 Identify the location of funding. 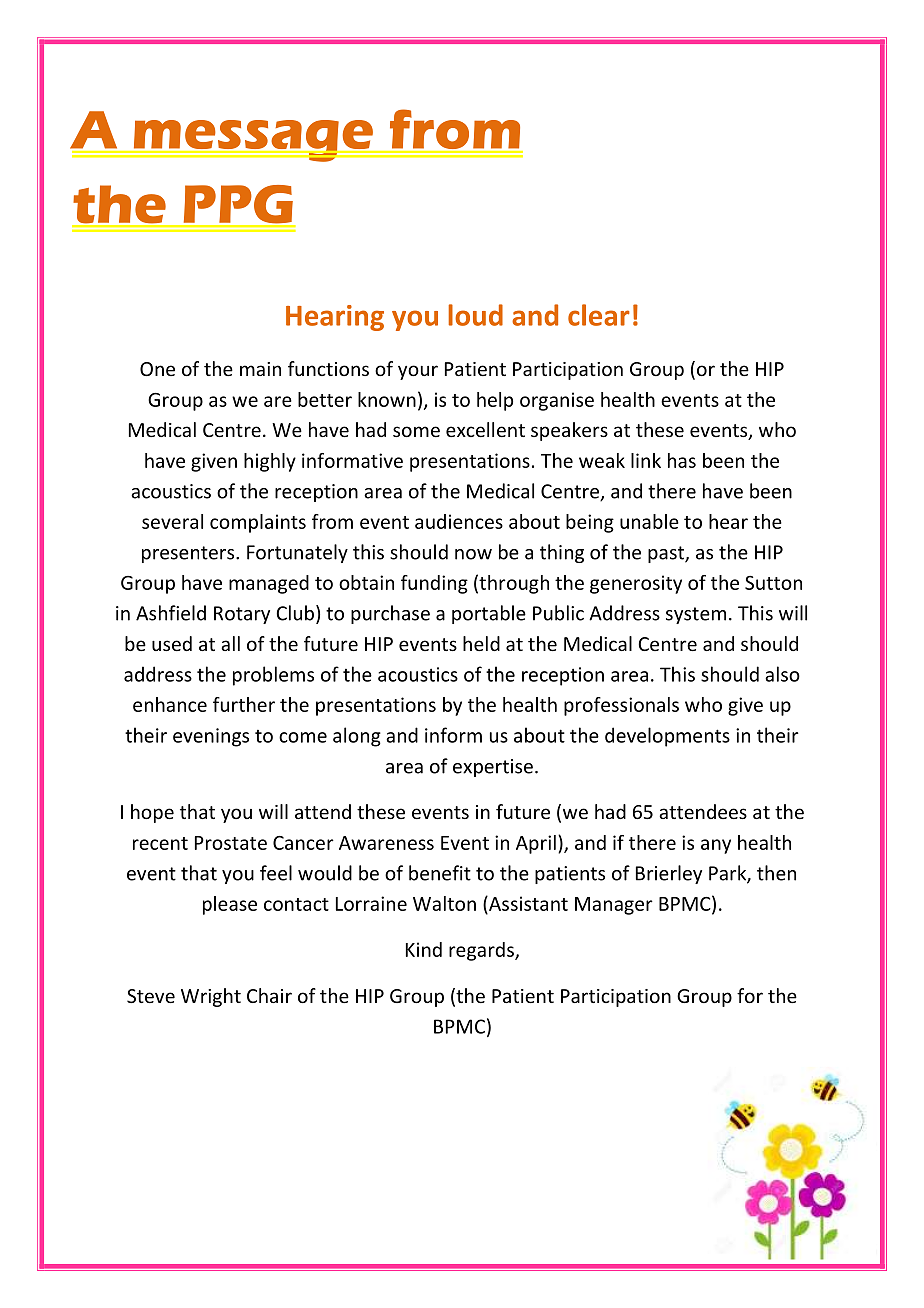
(434, 584).
